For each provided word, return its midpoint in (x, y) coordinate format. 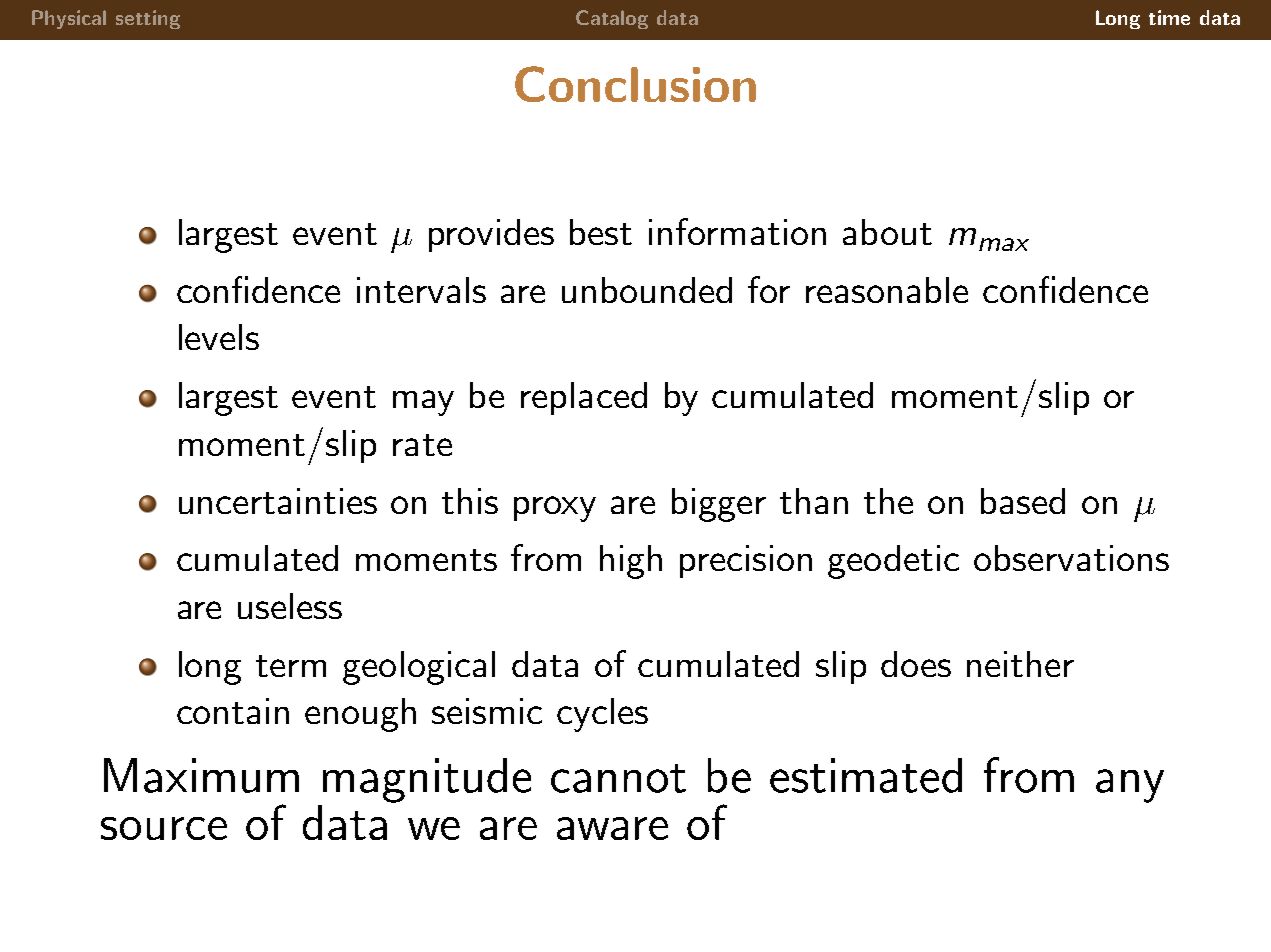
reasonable (887, 290)
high (631, 562)
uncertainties (278, 501)
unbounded (647, 290)
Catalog (612, 19)
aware (612, 828)
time (1169, 17)
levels (219, 337)
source (164, 828)
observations (1071, 558)
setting (148, 19)
